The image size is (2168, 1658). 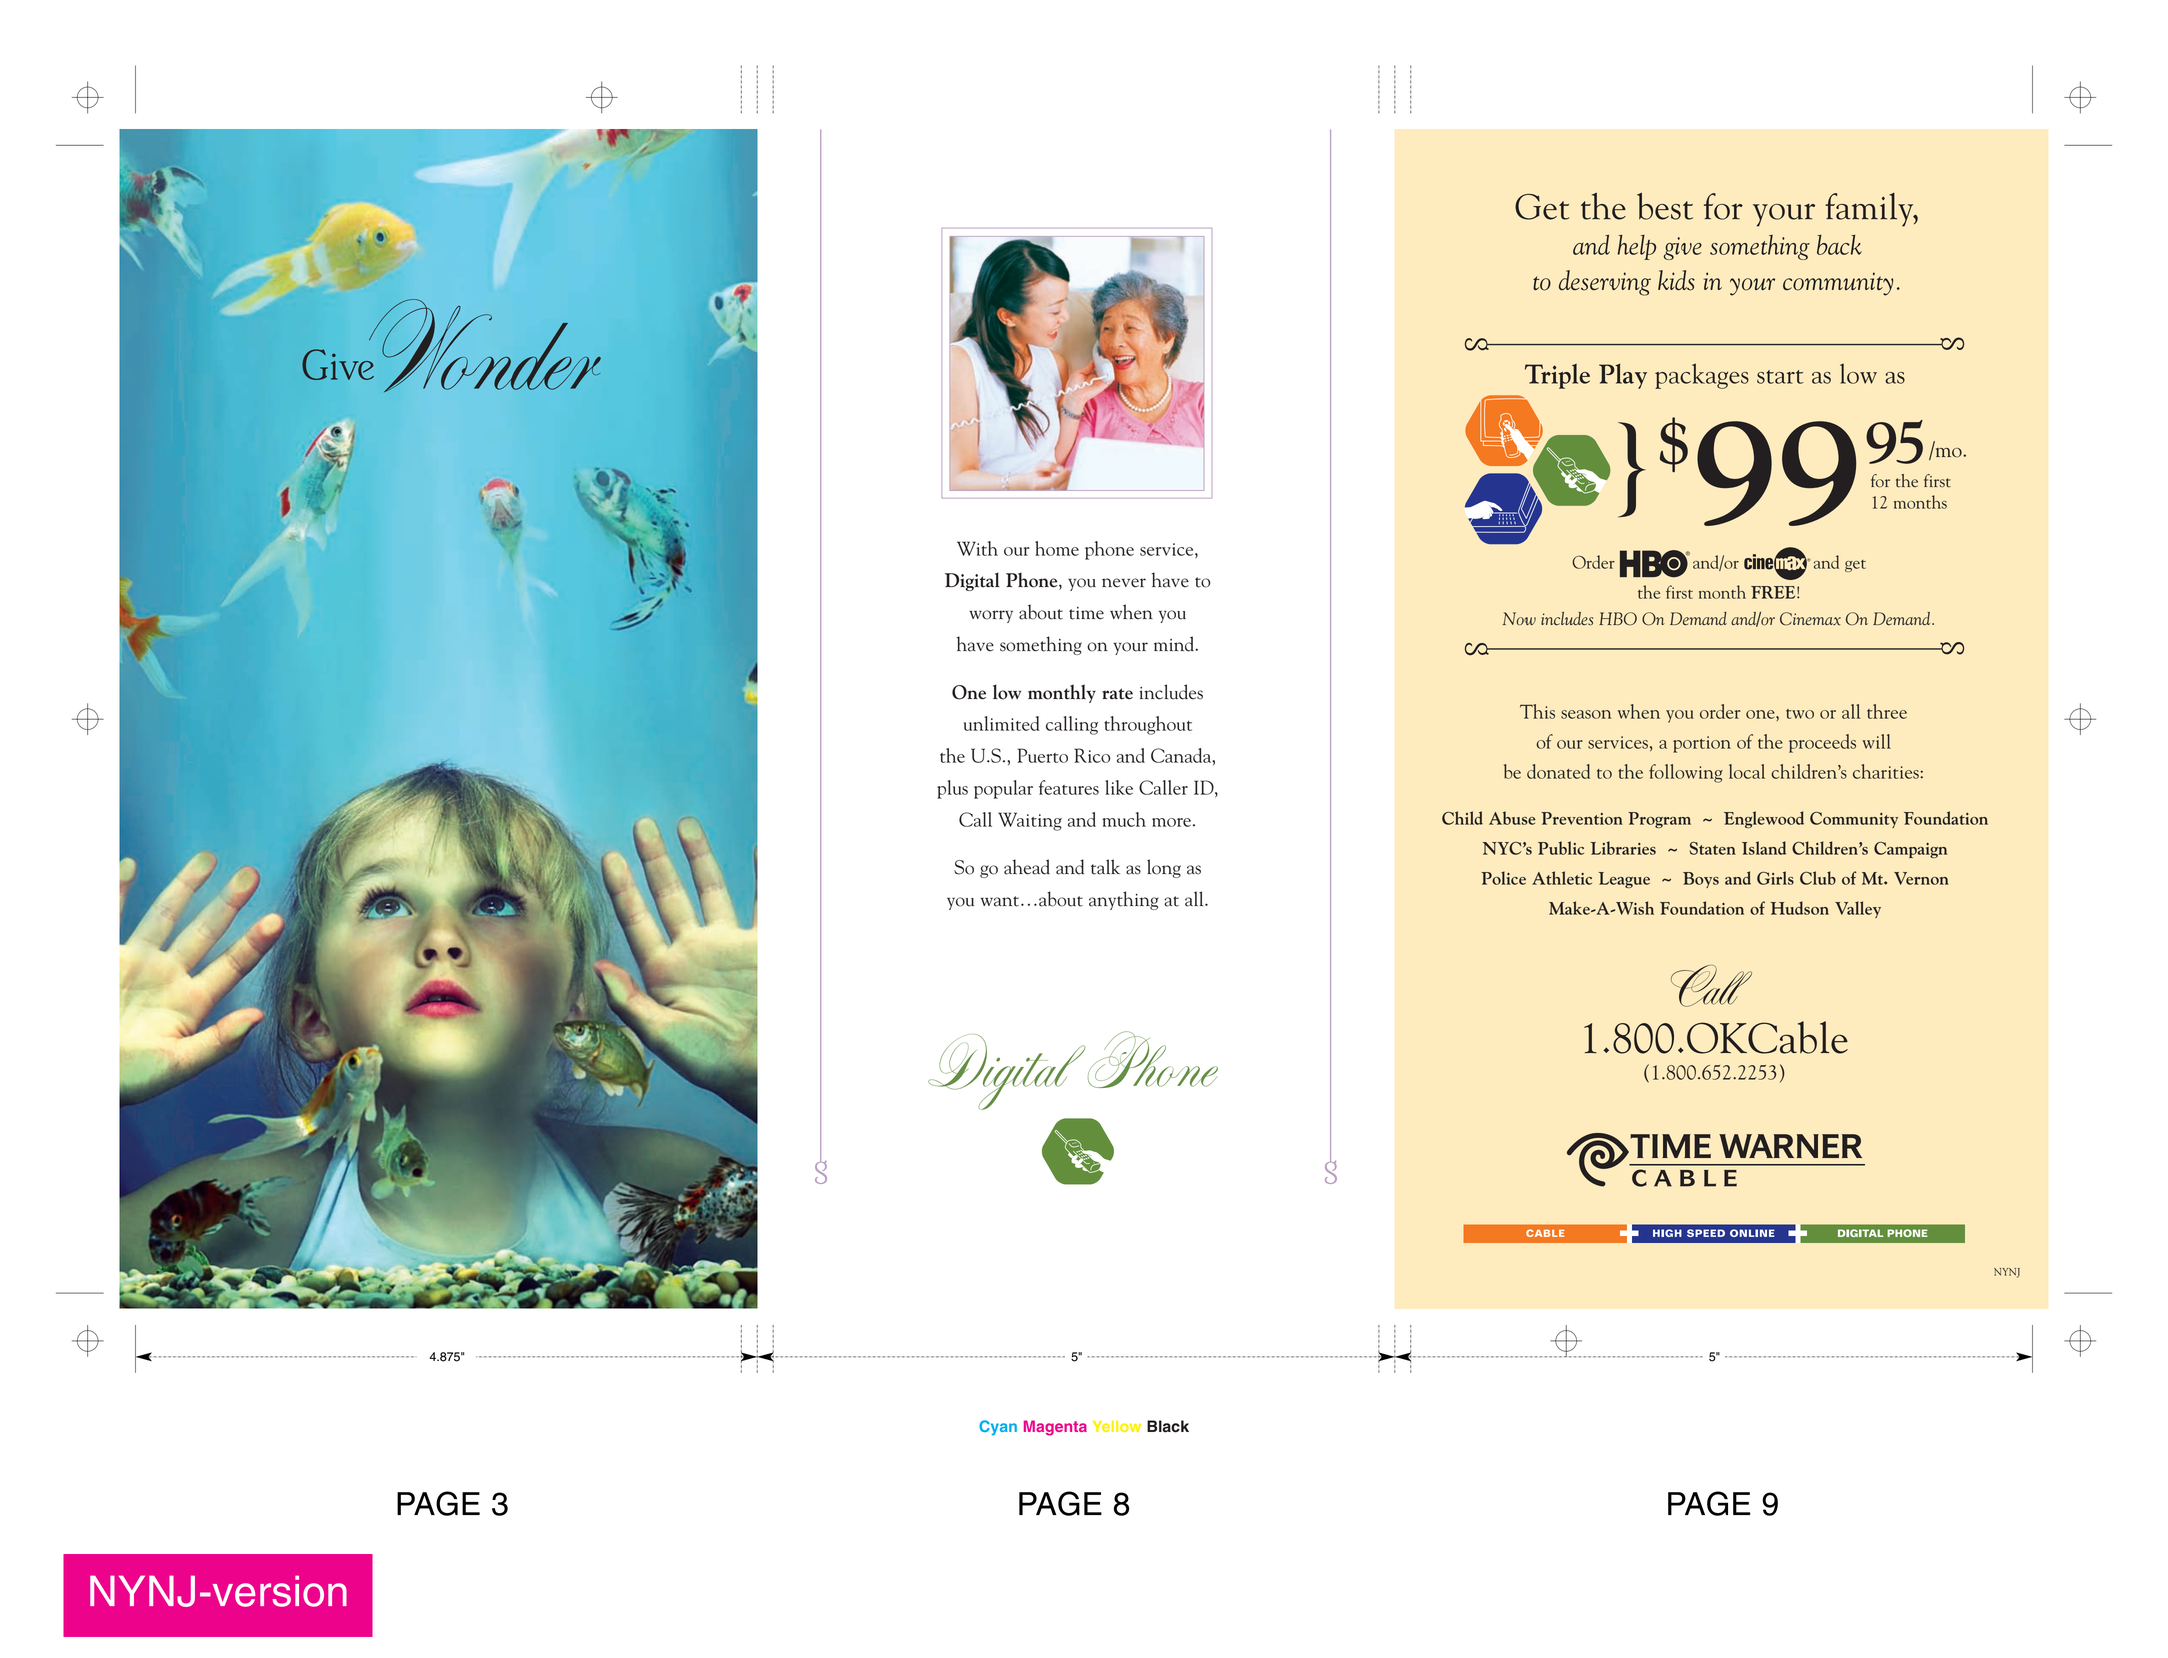 I want to click on anything, so click(x=1124, y=900).
